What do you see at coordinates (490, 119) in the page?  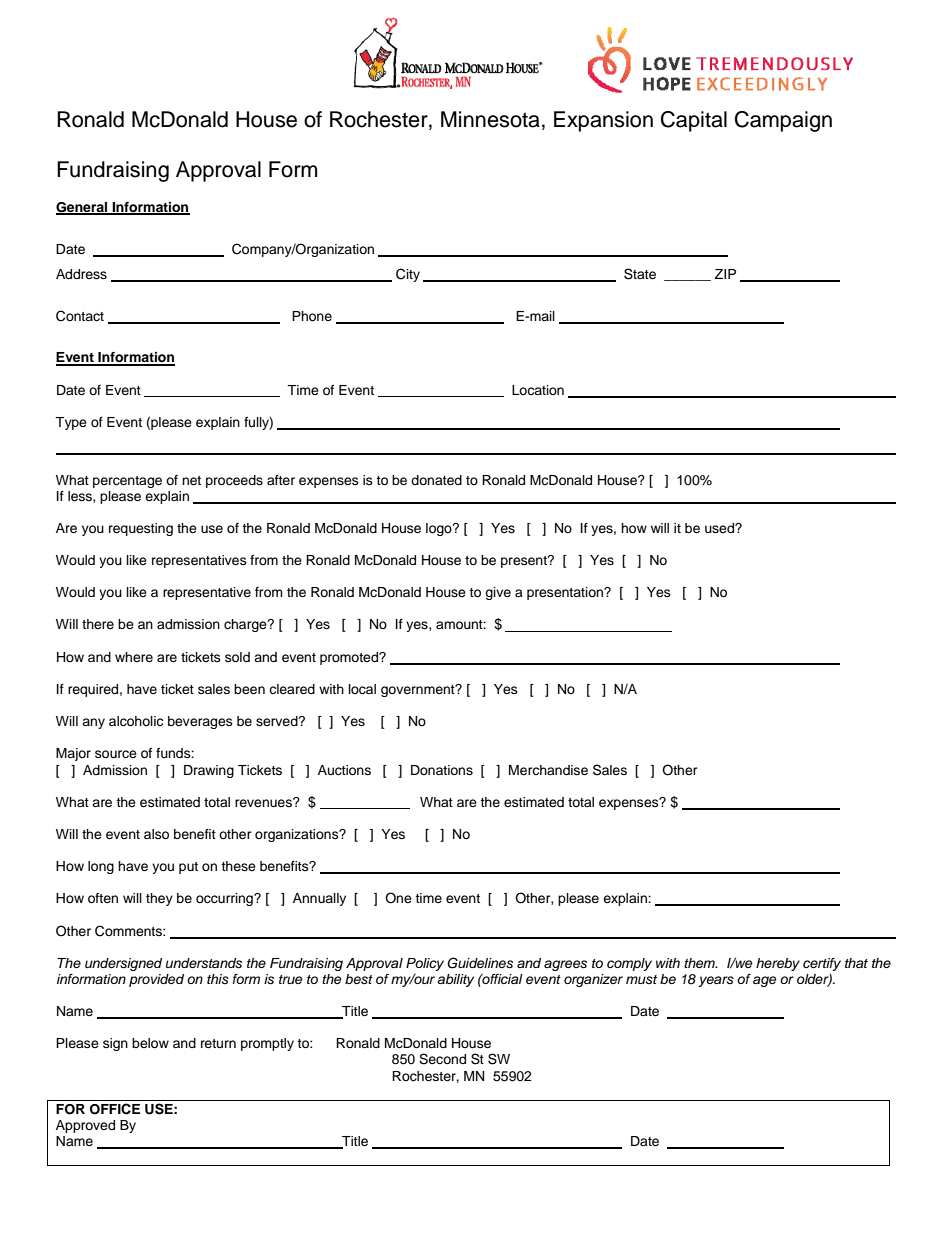 I see `Minnesota` at bounding box center [490, 119].
